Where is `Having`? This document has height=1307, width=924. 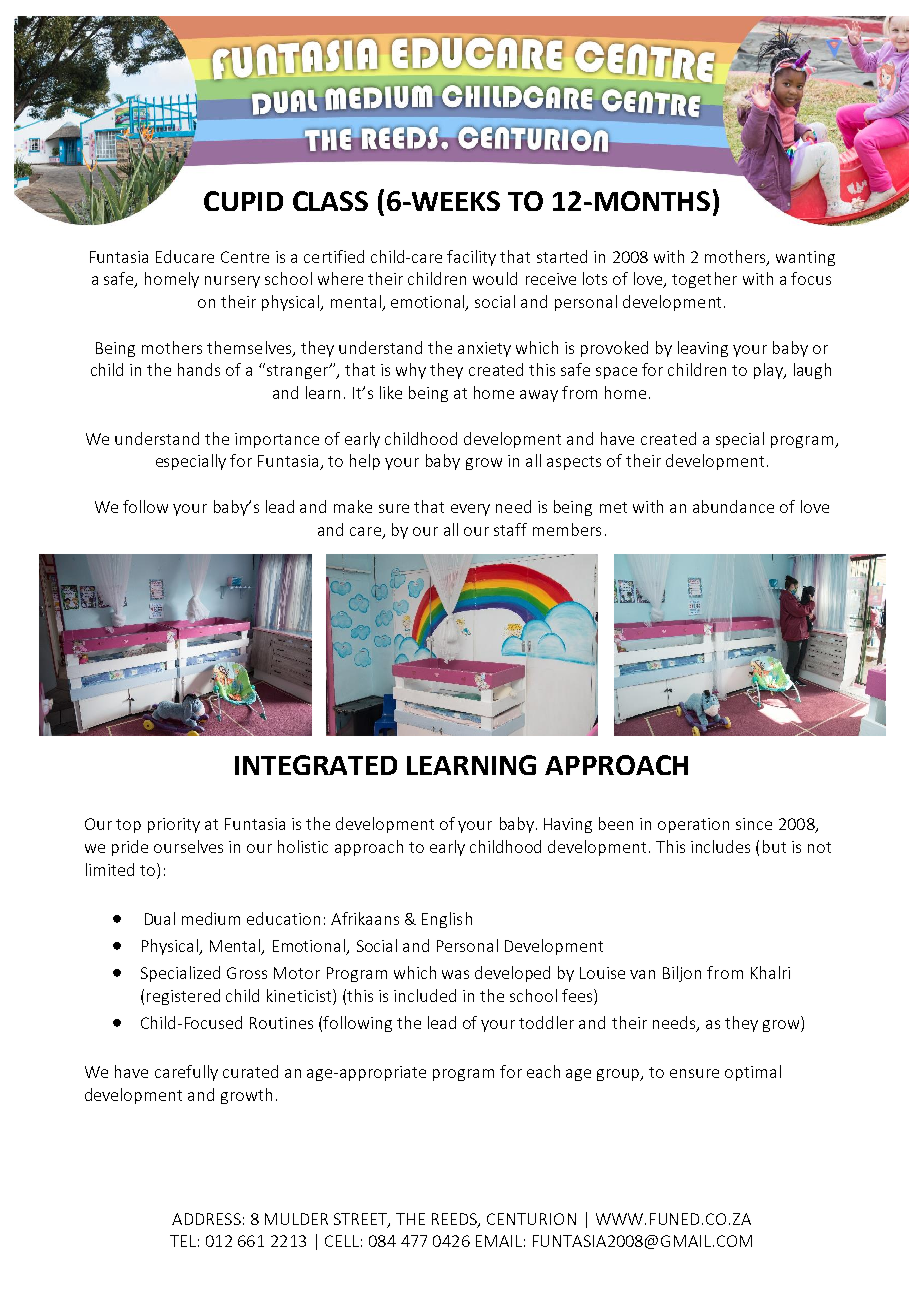
Having is located at coordinates (568, 825).
